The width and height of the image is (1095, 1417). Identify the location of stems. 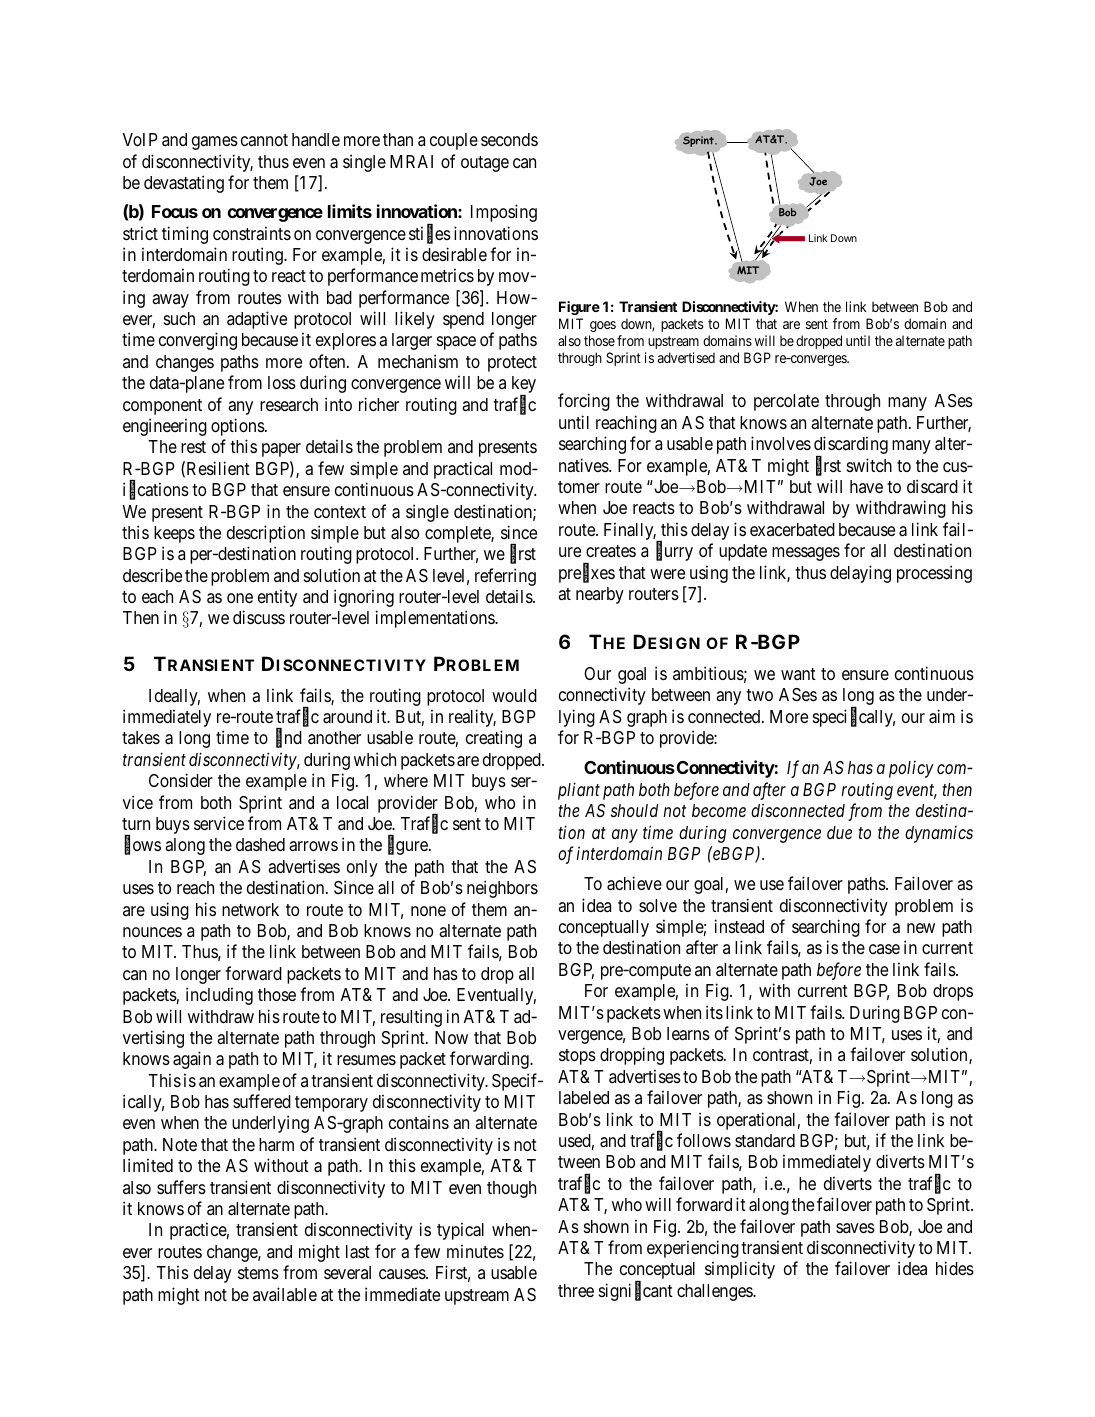
(258, 1273).
